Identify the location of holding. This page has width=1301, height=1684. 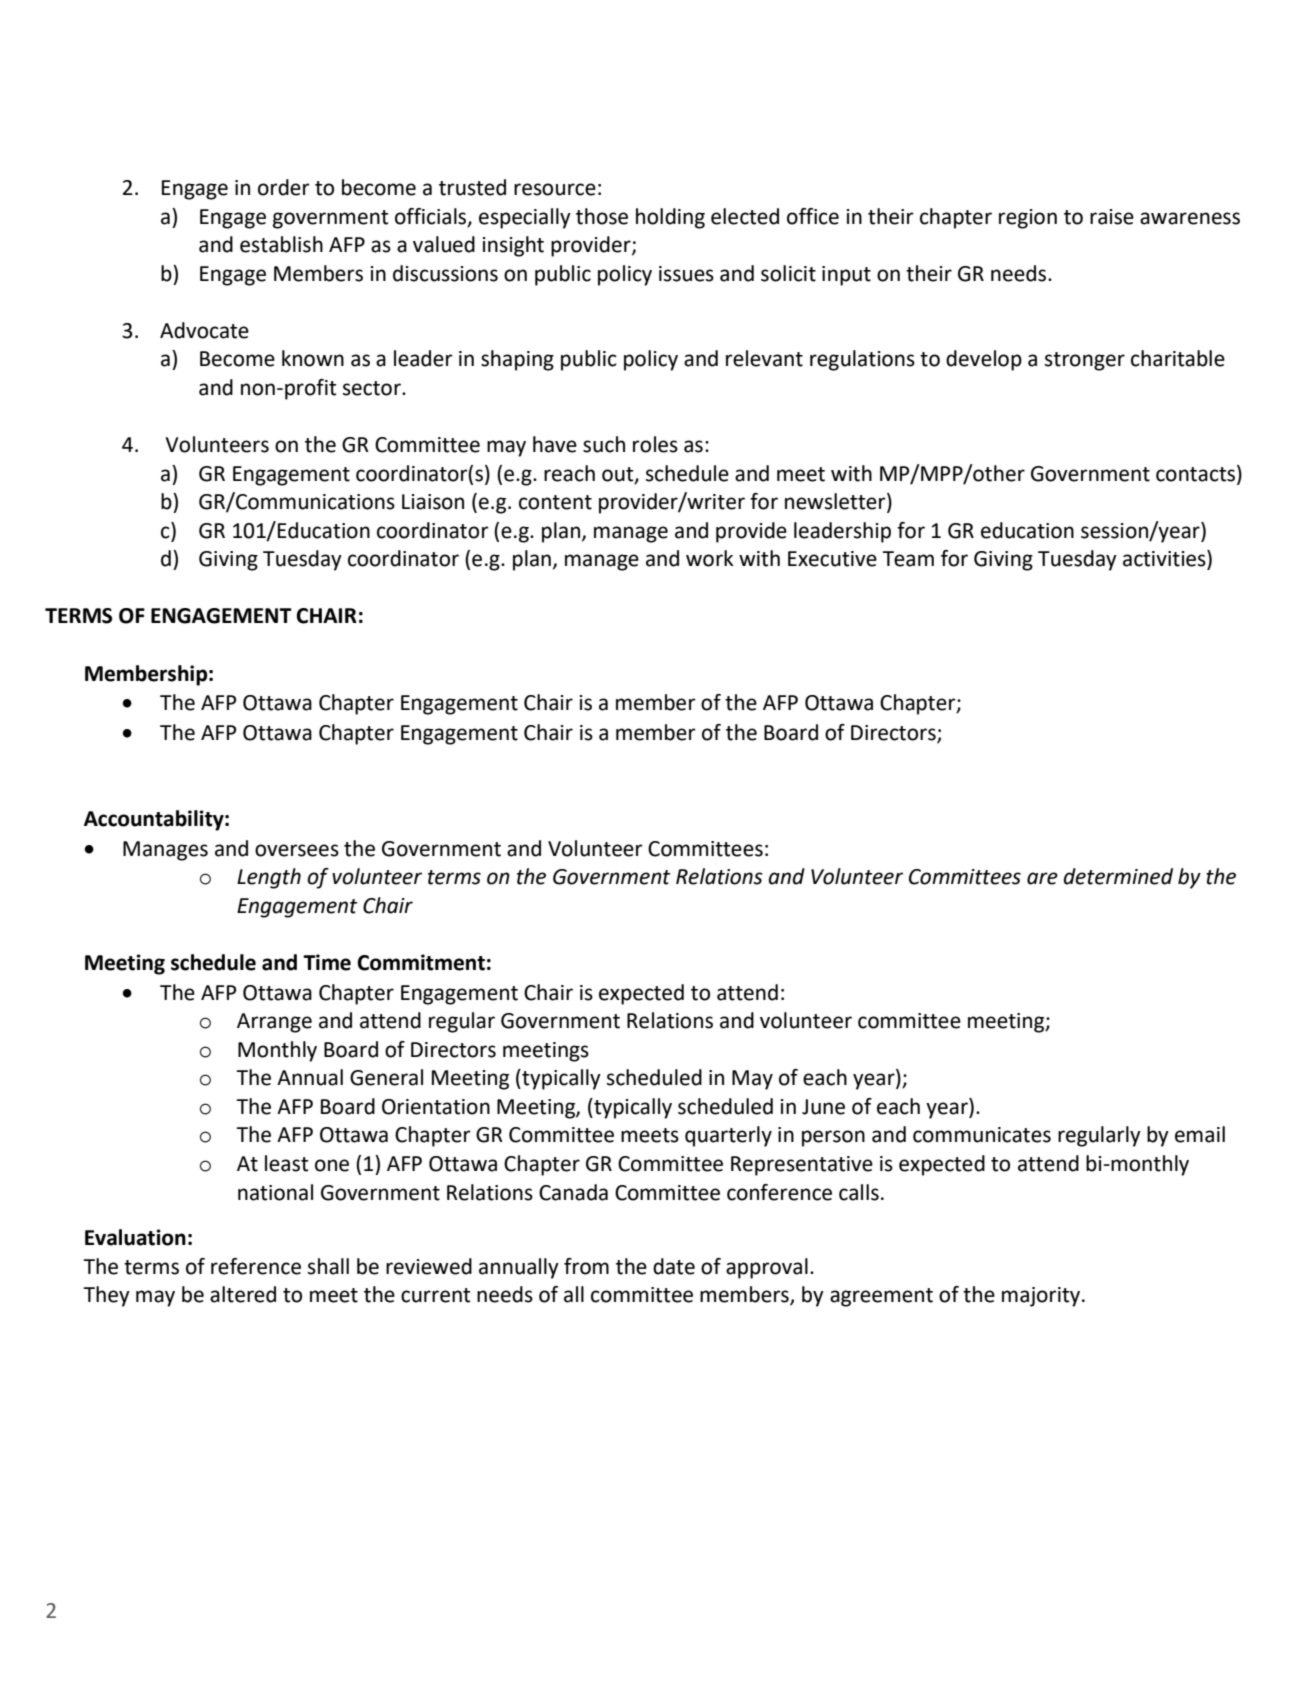
(670, 218).
